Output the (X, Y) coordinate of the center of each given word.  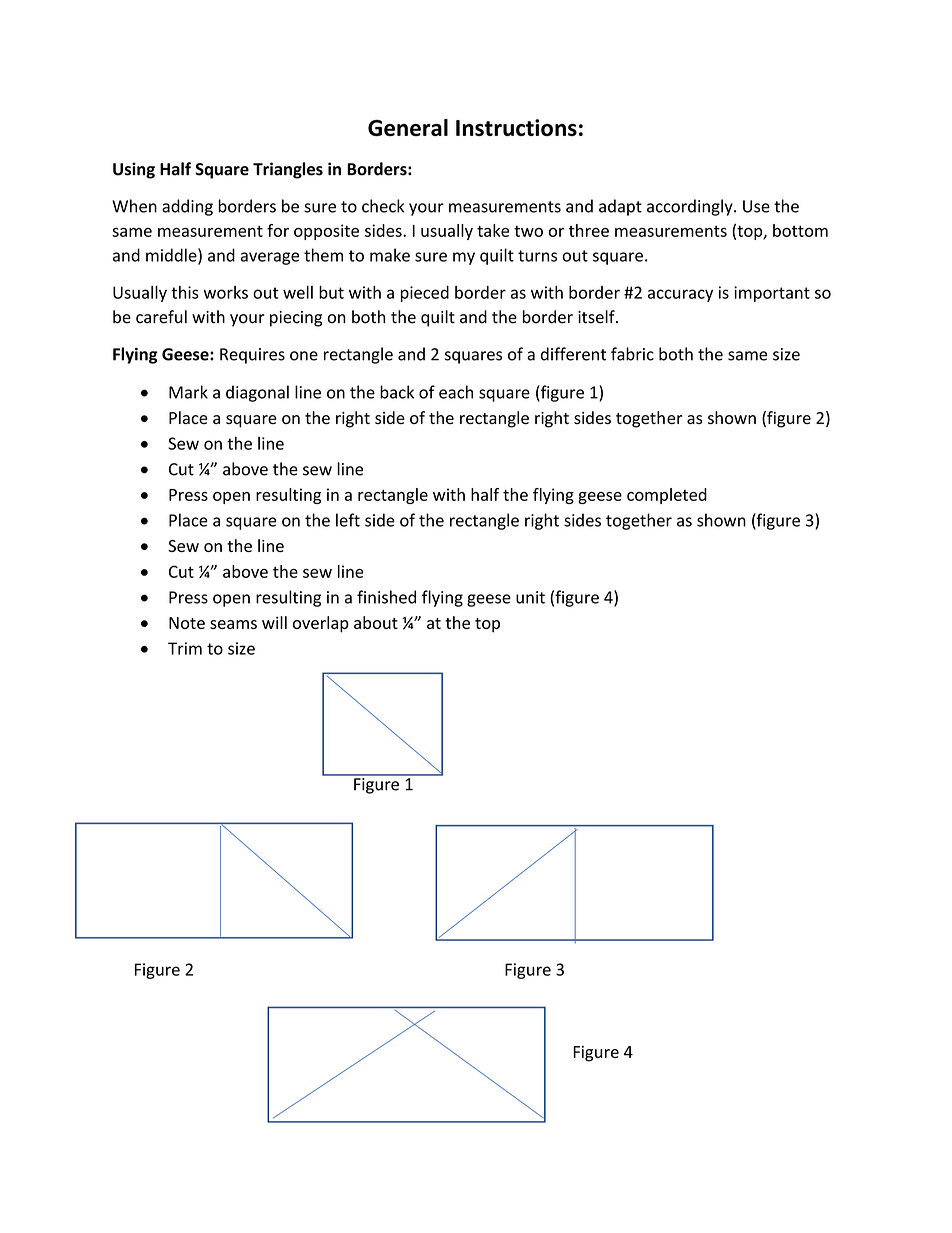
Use (756, 206)
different (573, 354)
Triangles (288, 170)
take (493, 230)
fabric (632, 354)
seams (233, 624)
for (278, 230)
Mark (188, 392)
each (456, 392)
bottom (800, 230)
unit (530, 597)
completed (667, 496)
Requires (252, 356)
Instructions (516, 127)
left (348, 520)
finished (386, 597)
